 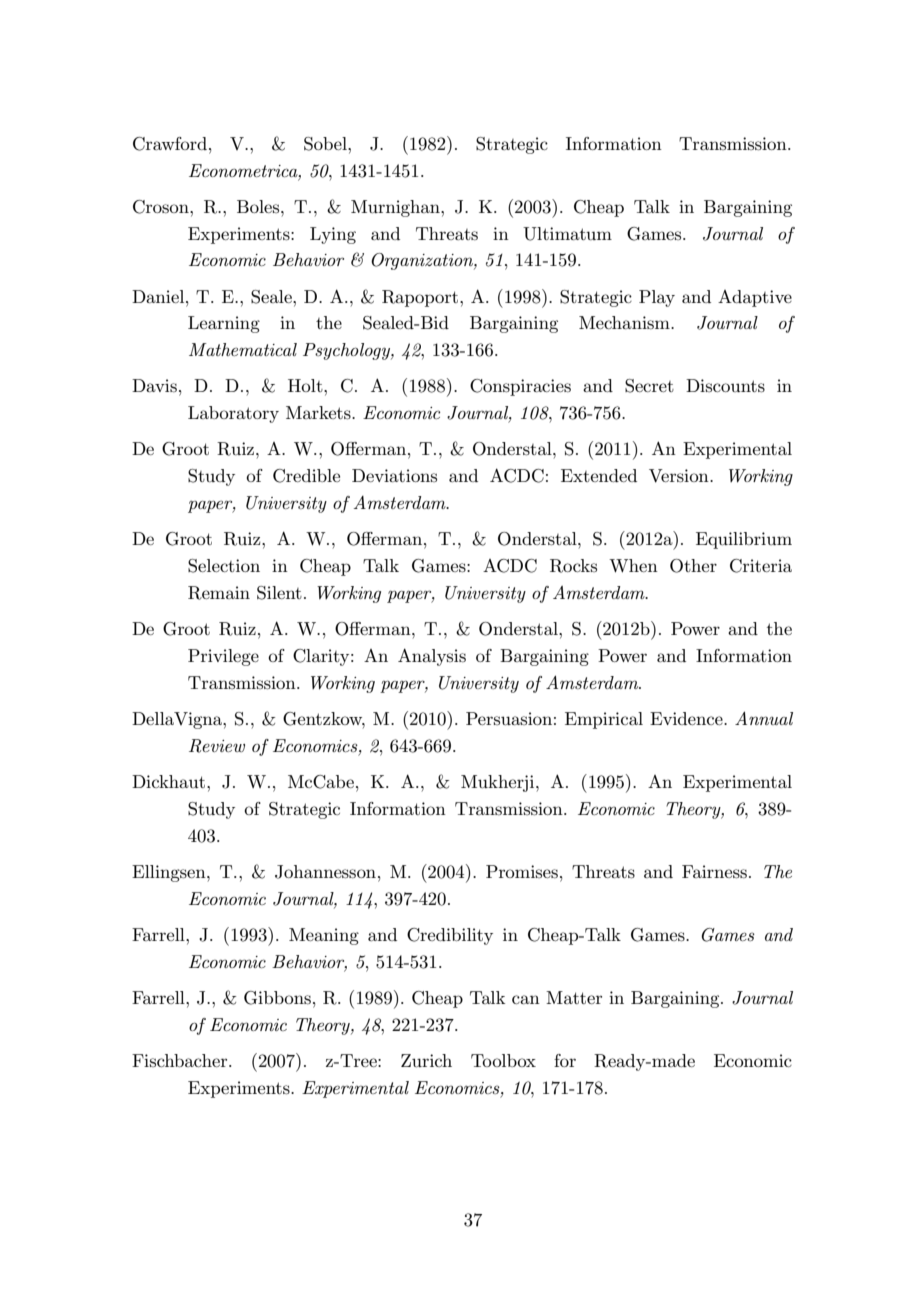 What do you see at coordinates (277, 998) in the document?
I see `Gibbons` at bounding box center [277, 998].
